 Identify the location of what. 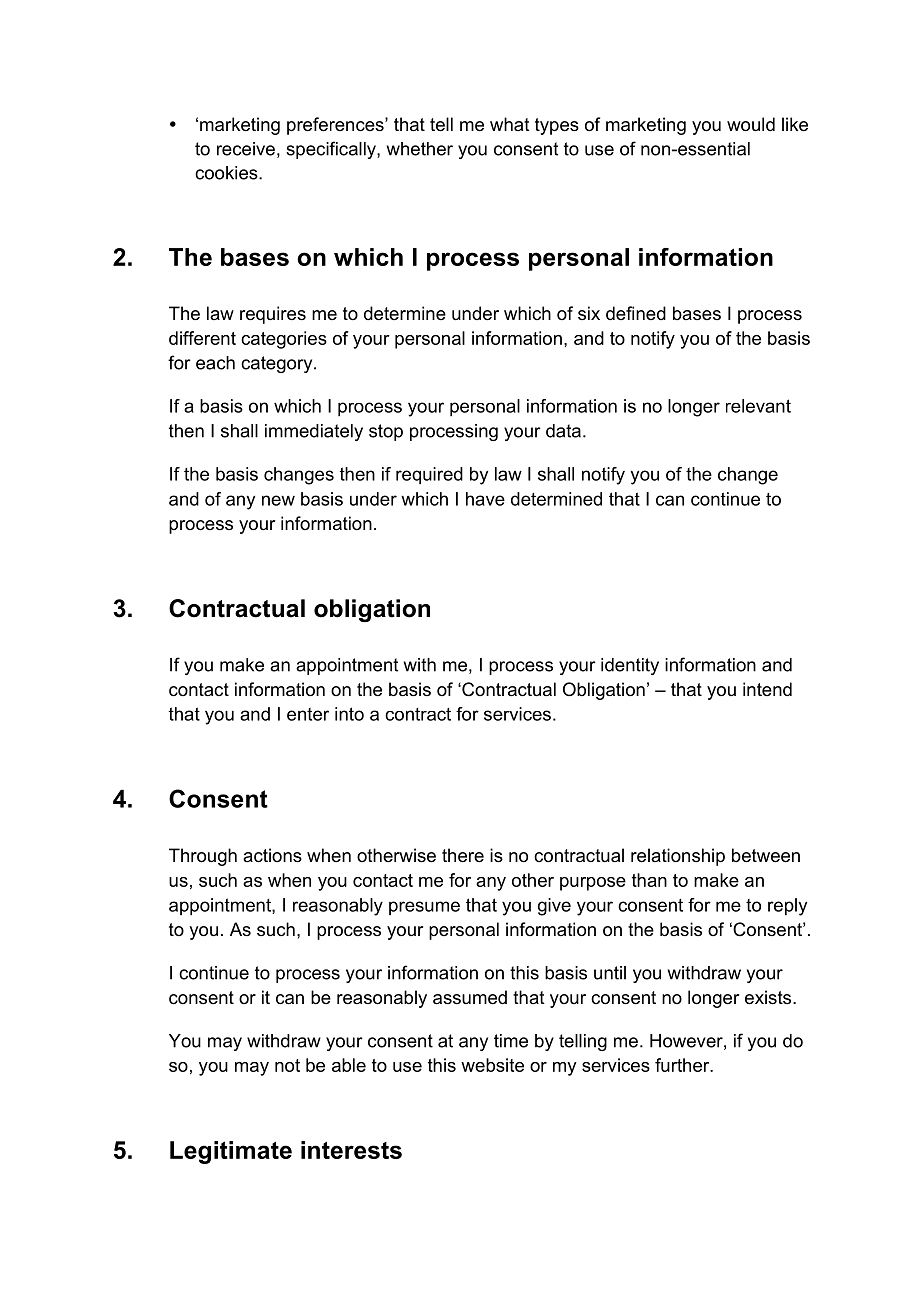
(510, 124).
